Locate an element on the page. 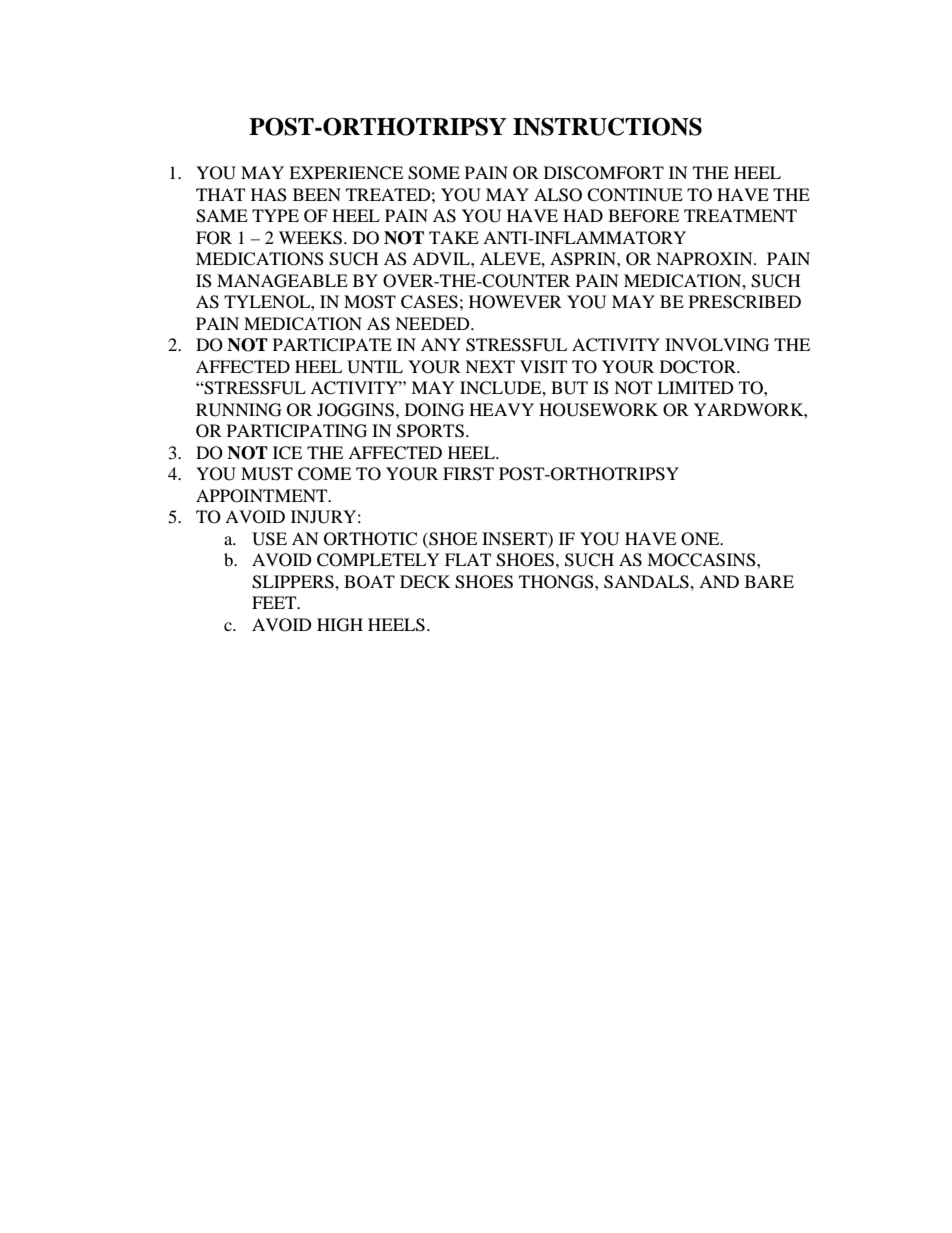  HOUSEWORK is located at coordinates (598, 410).
